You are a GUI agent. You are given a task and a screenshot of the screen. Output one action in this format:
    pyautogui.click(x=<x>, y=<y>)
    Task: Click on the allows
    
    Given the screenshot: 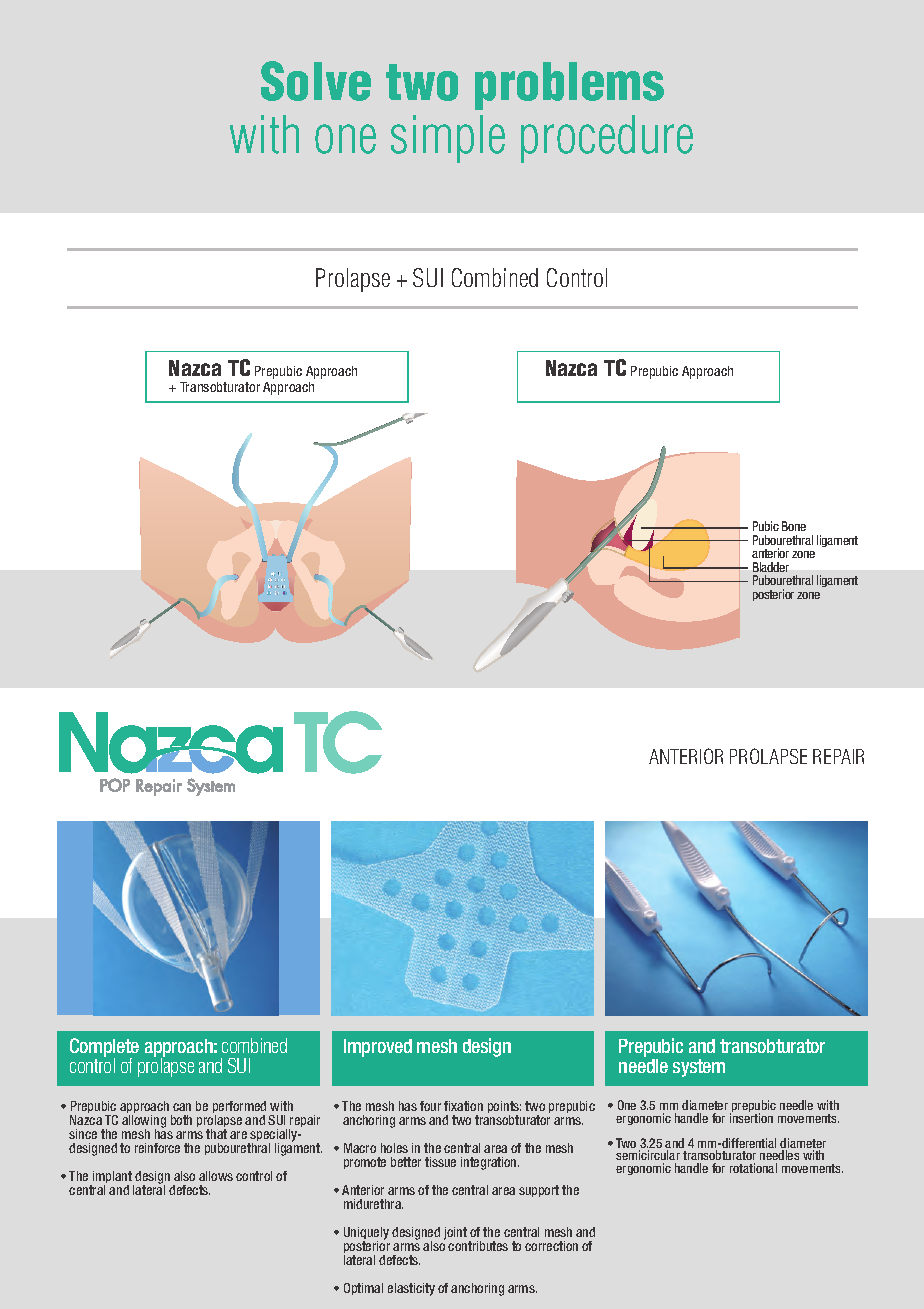 What is the action you would take?
    pyautogui.click(x=216, y=1176)
